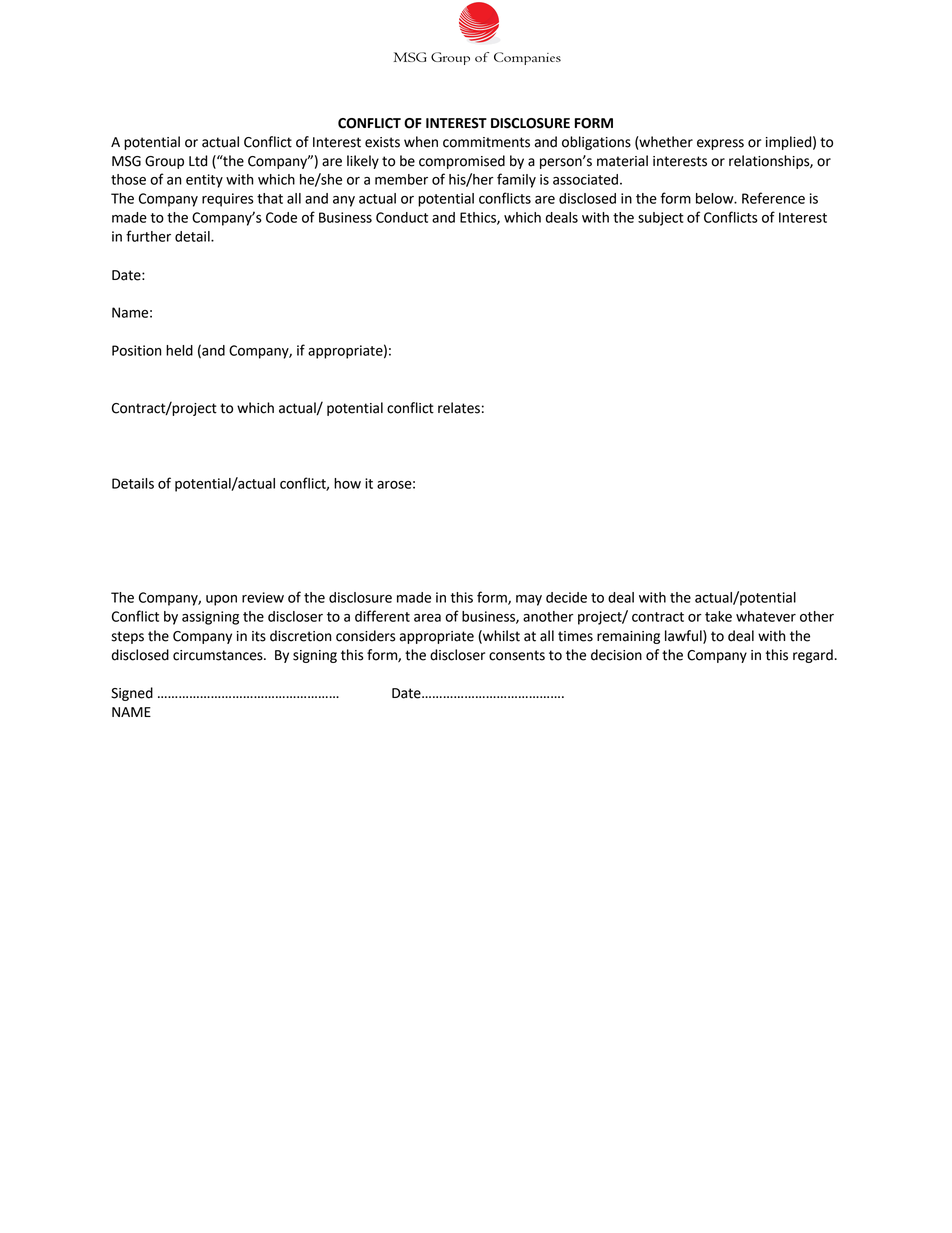  What do you see at coordinates (462, 162) in the screenshot?
I see `compromised` at bounding box center [462, 162].
